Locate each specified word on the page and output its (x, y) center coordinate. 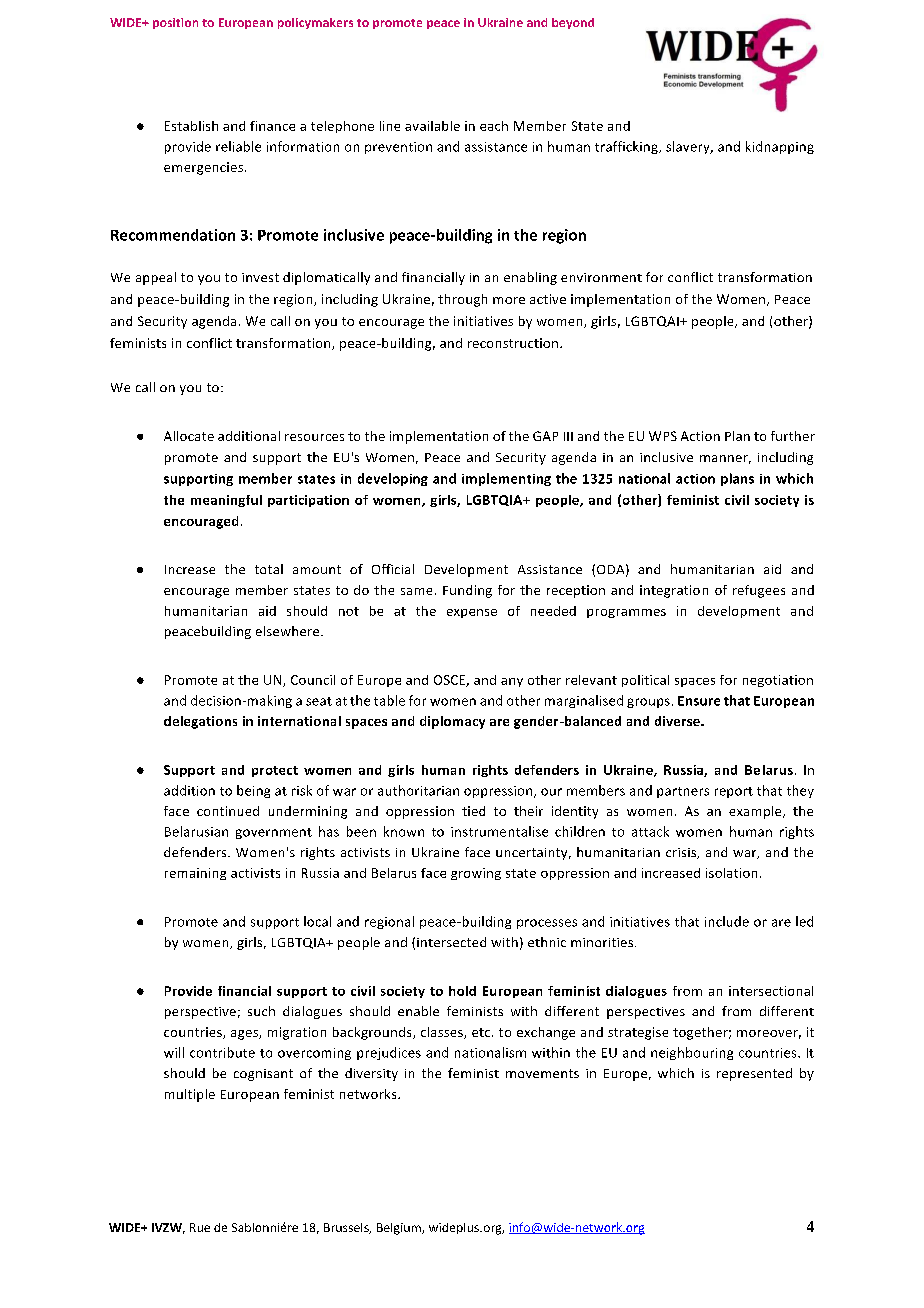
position (175, 23)
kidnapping (780, 147)
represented (754, 1074)
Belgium (400, 1229)
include (727, 921)
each (494, 126)
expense (472, 613)
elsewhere (289, 631)
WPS (663, 436)
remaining (195, 874)
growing (476, 874)
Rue (200, 1227)
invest (260, 277)
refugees (759, 591)
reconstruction (514, 343)
